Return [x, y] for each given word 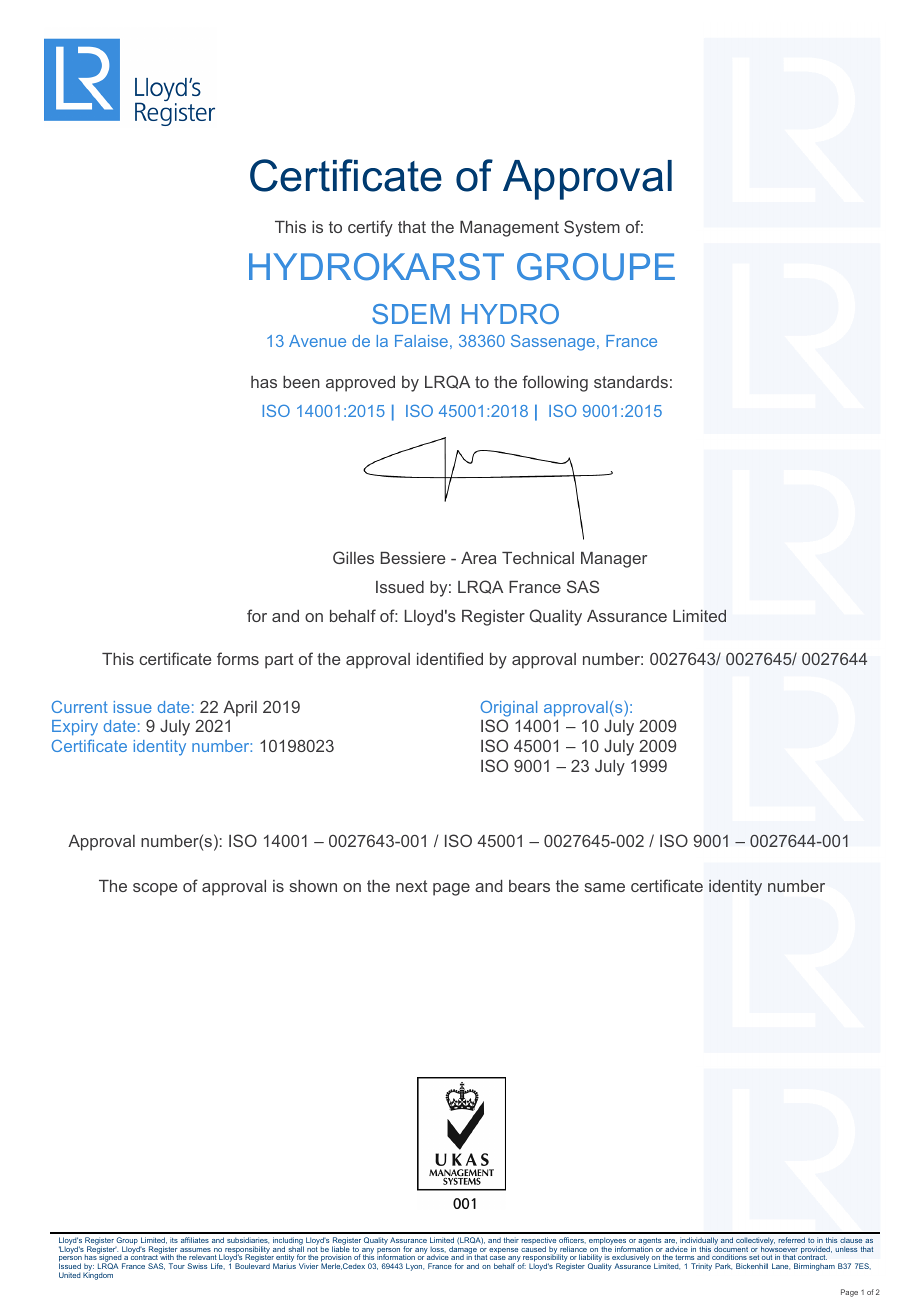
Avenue [317, 341]
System [592, 228]
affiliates [195, 1240]
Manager [614, 560]
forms [238, 658]
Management [509, 229]
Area [479, 558]
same [604, 887]
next [412, 886]
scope [155, 889]
